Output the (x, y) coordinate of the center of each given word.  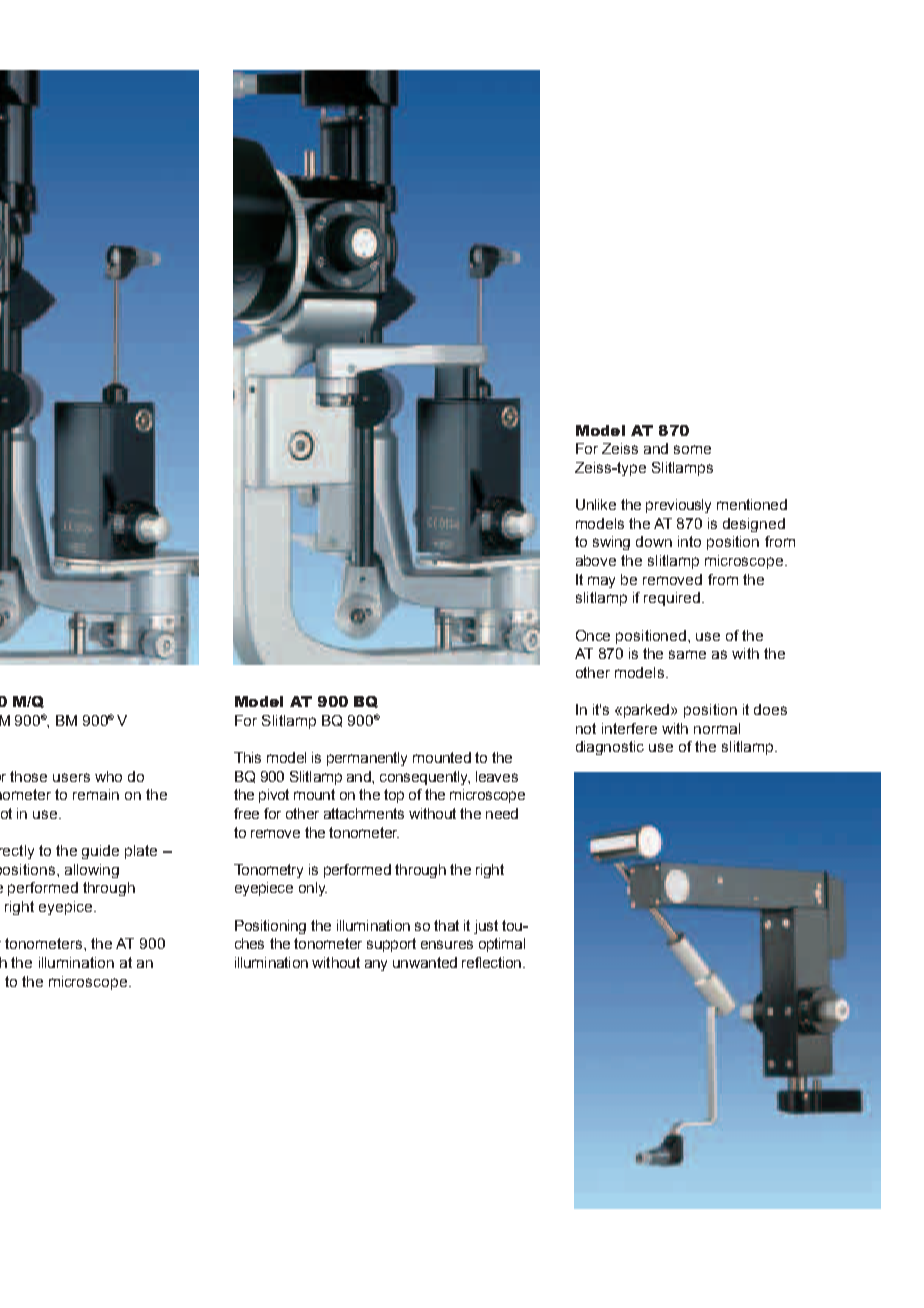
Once (593, 635)
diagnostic (610, 748)
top (394, 796)
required (672, 599)
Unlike (596, 504)
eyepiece (264, 889)
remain (96, 794)
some (692, 449)
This (247, 757)
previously (678, 506)
